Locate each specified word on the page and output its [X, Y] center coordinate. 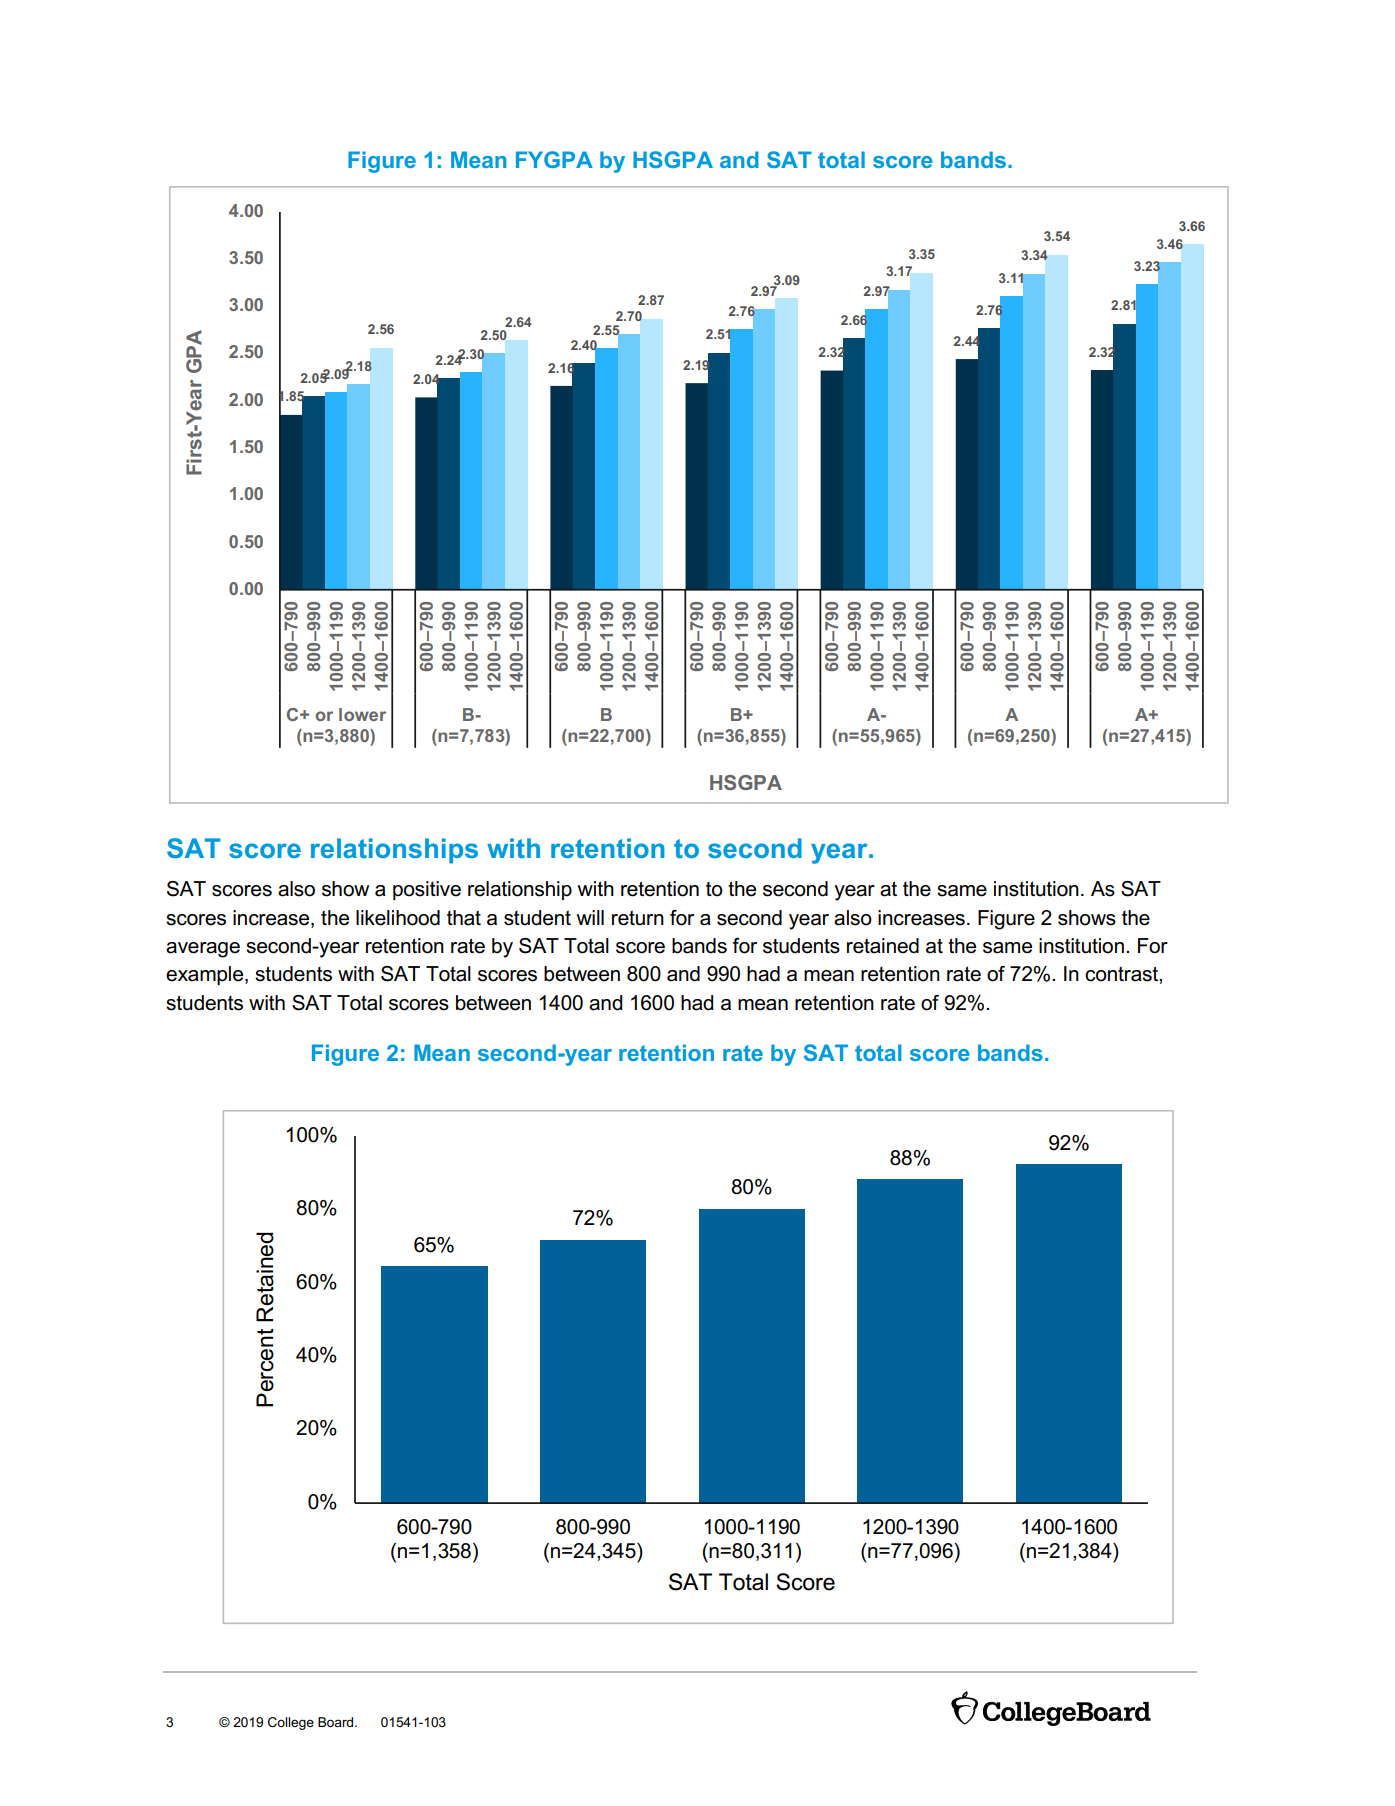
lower [362, 714]
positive [427, 890]
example [206, 975]
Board [337, 1722]
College [291, 1723]
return [638, 918]
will [590, 917]
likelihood [398, 918]
